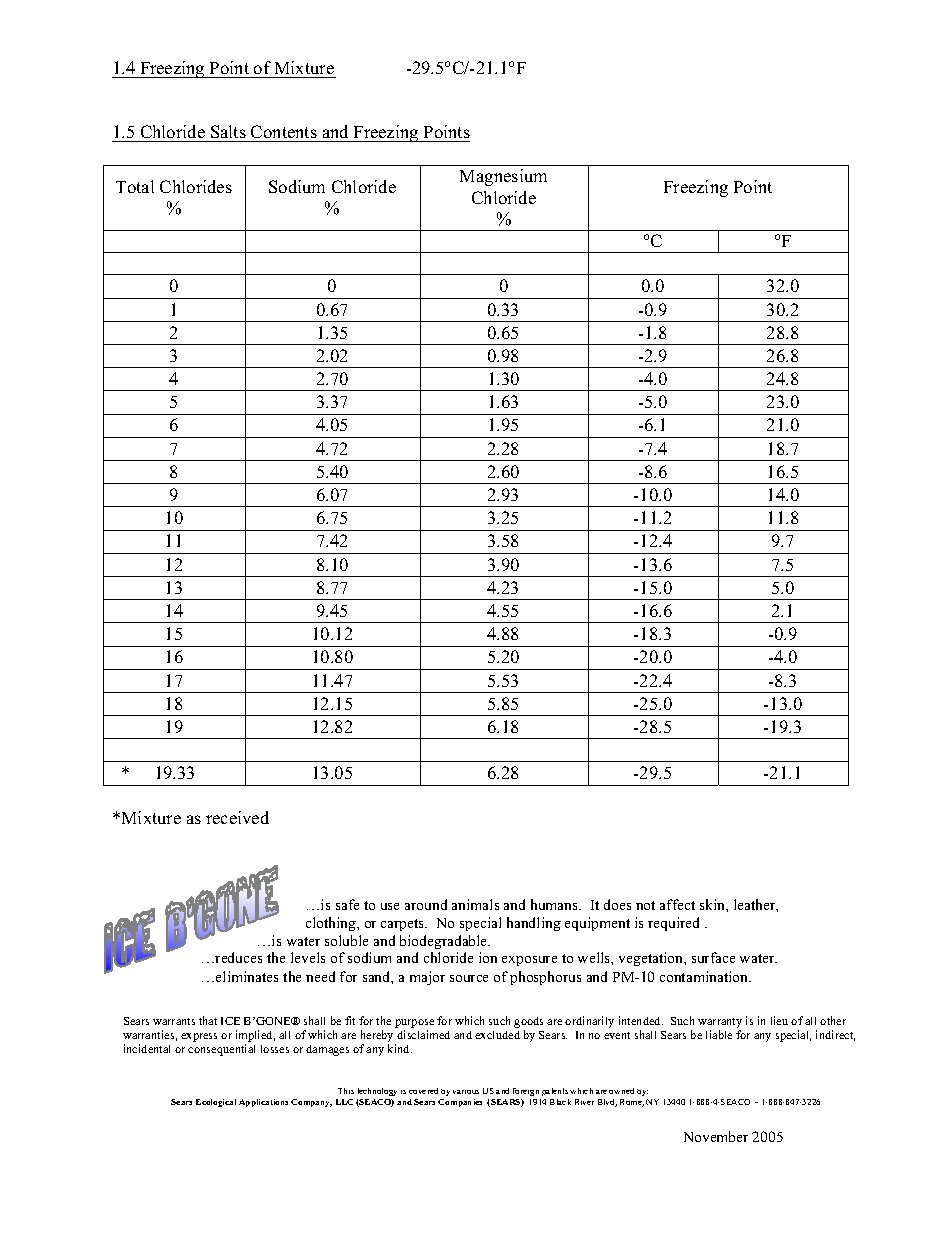 The width and height of the screenshot is (952, 1233). I want to click on around, so click(426, 904).
